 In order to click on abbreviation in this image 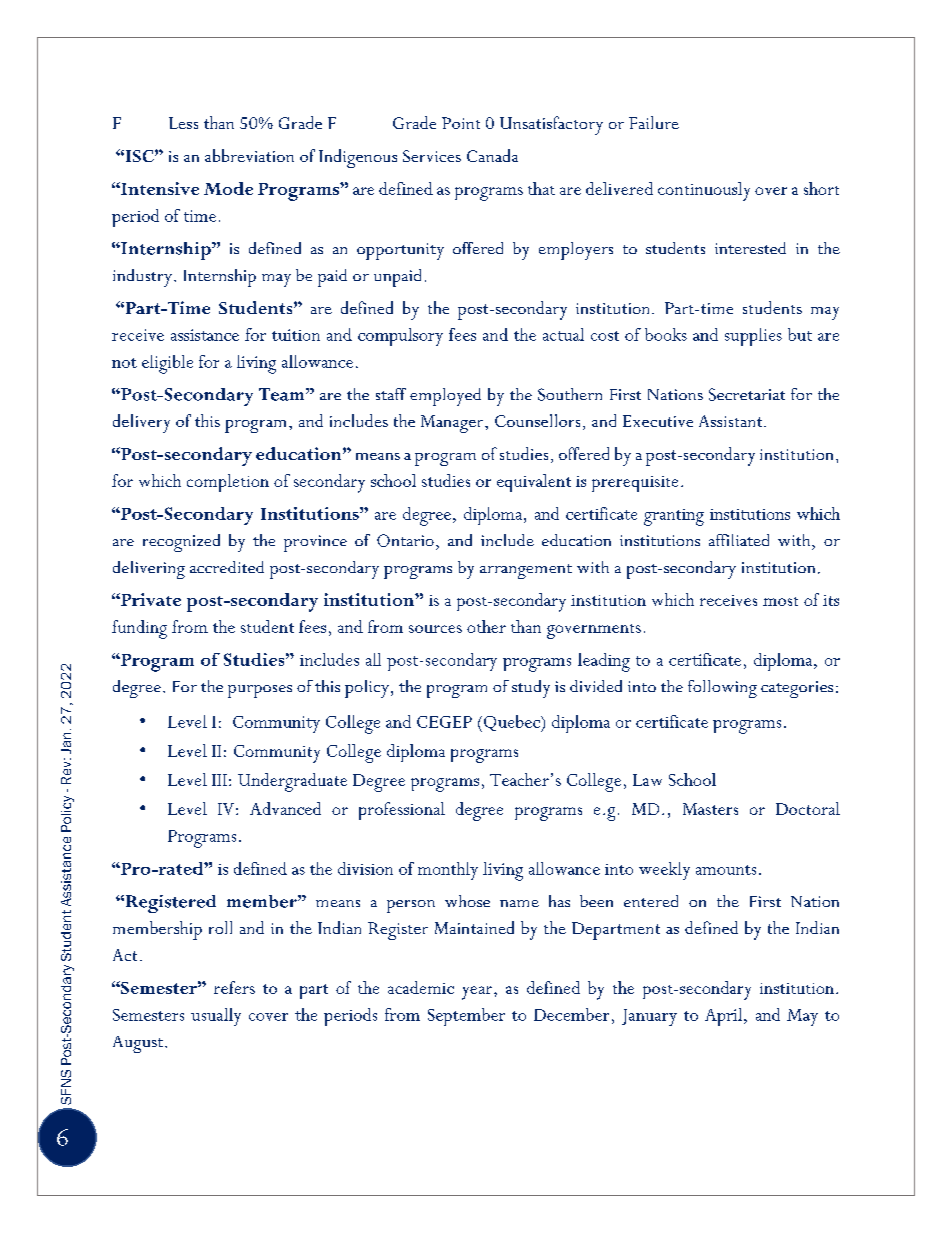, I will do `click(249, 155)`.
